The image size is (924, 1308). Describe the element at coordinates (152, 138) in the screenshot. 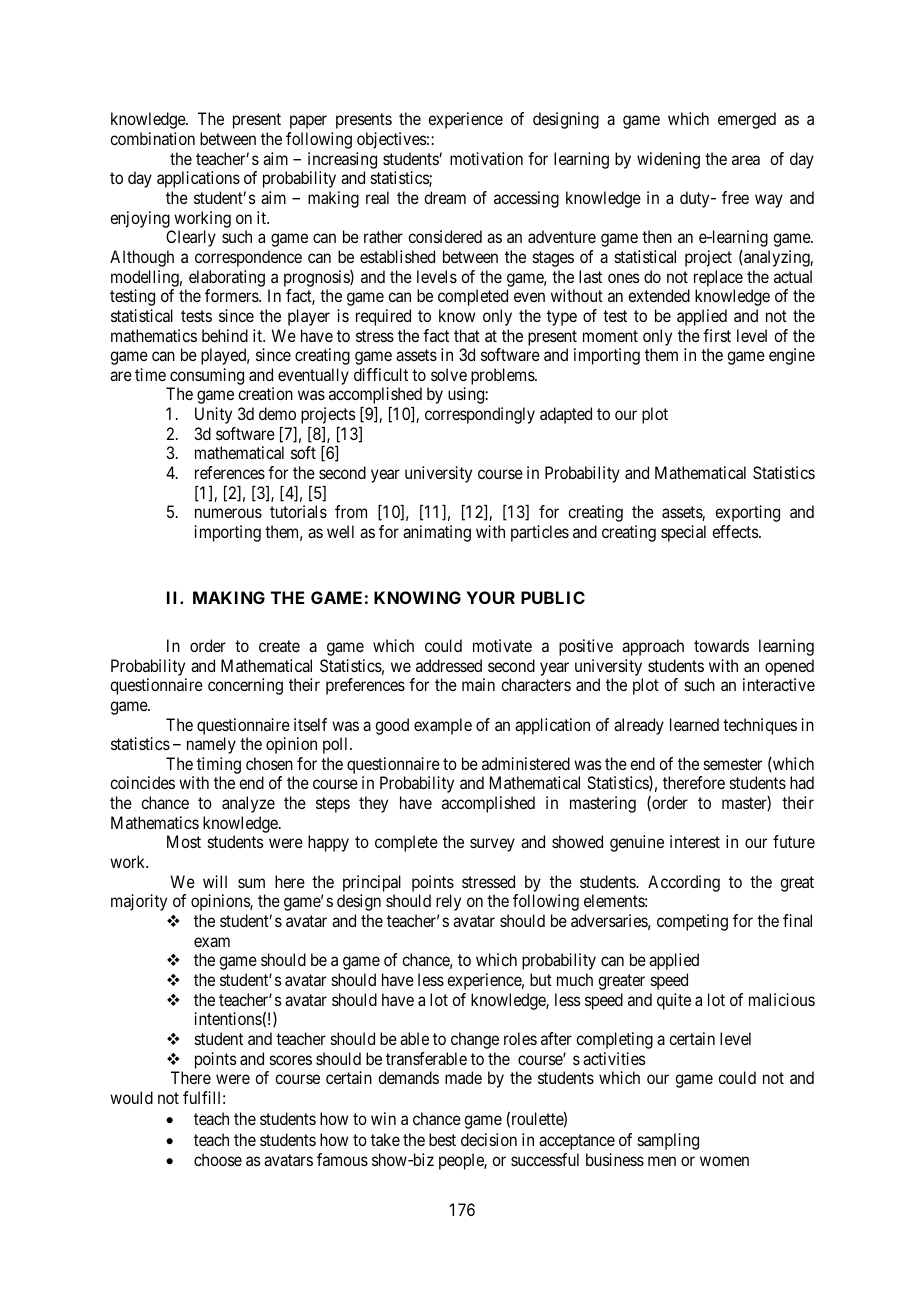

I see `combination` at that location.
